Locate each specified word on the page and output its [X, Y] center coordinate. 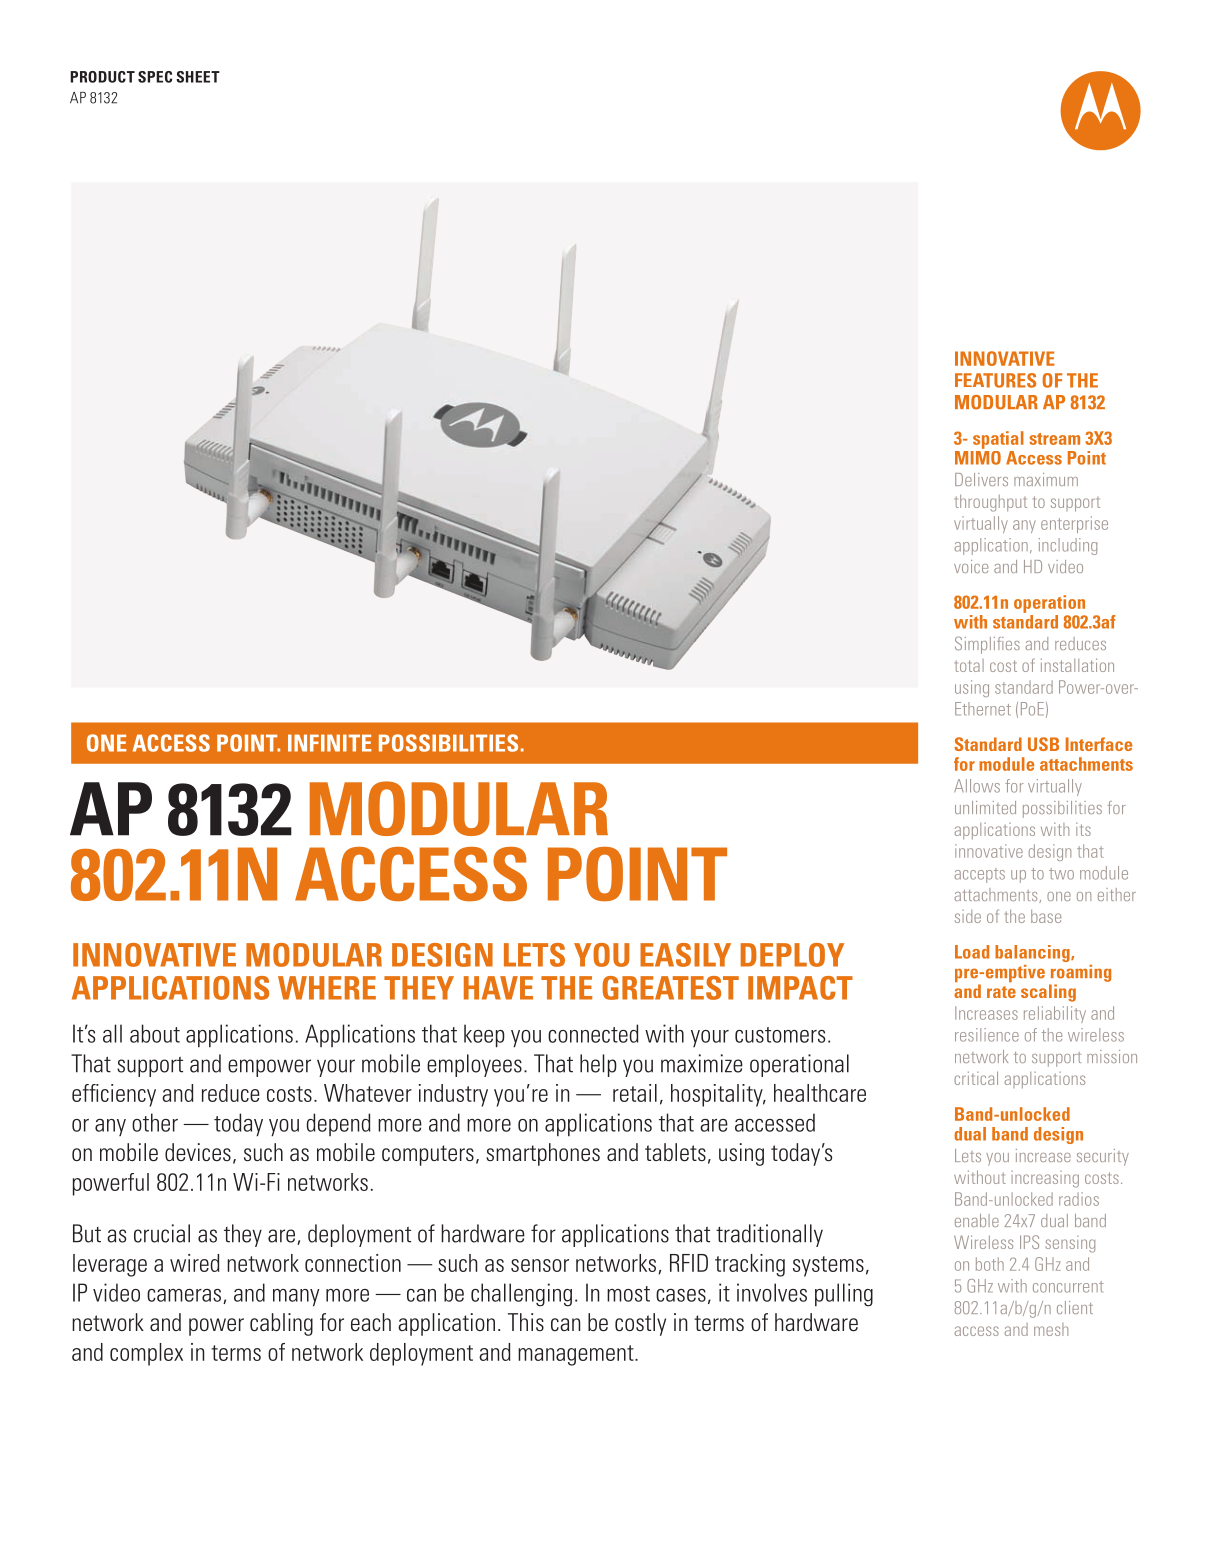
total [969, 665]
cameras [184, 1295]
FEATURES [995, 380]
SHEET [198, 77]
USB [1043, 744]
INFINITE [330, 743]
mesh [1051, 1329]
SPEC [155, 77]
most [628, 1294]
